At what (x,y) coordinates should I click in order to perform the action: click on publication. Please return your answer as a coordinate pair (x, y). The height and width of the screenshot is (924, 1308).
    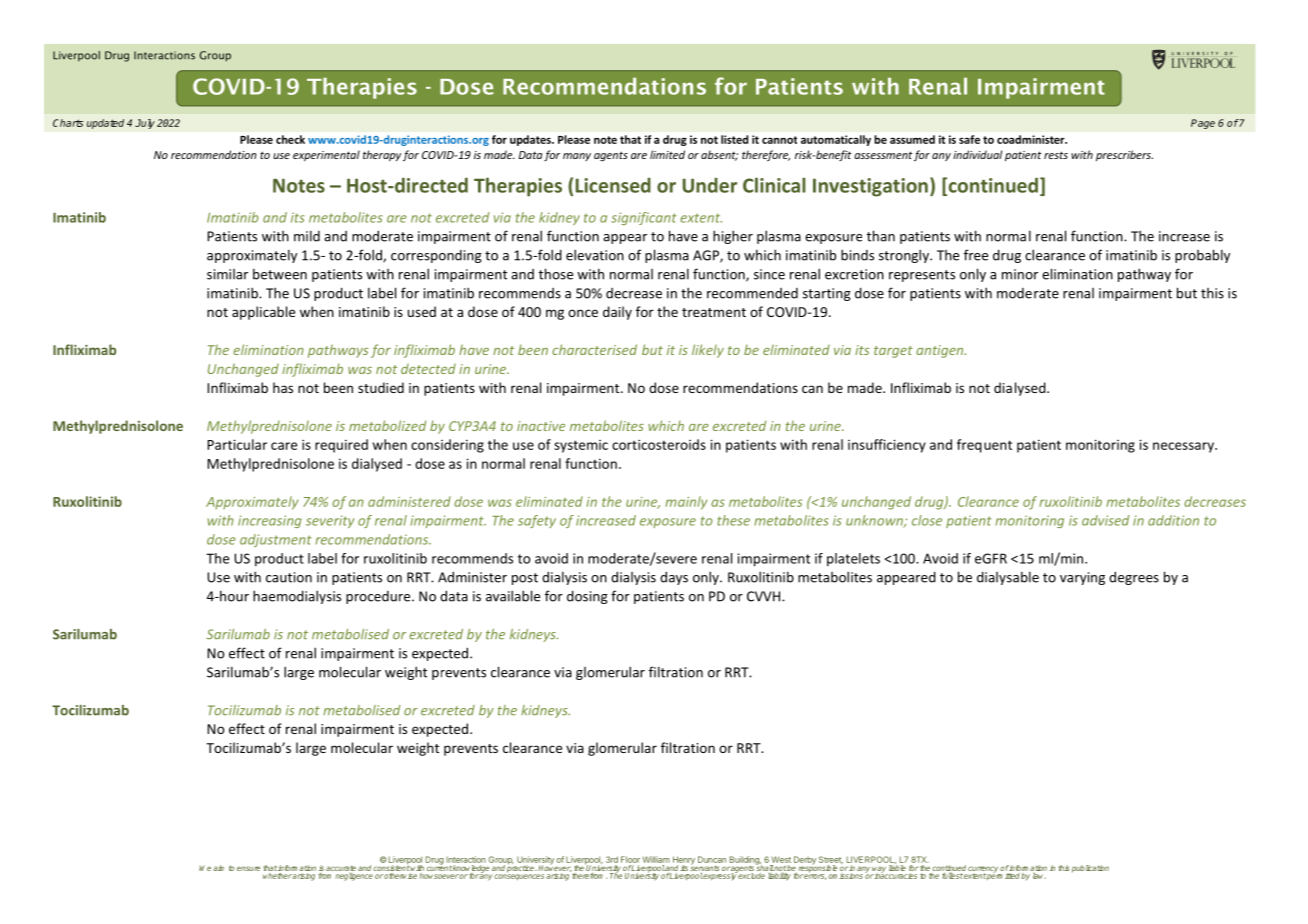
    Looking at the image, I should click on (1090, 869).
